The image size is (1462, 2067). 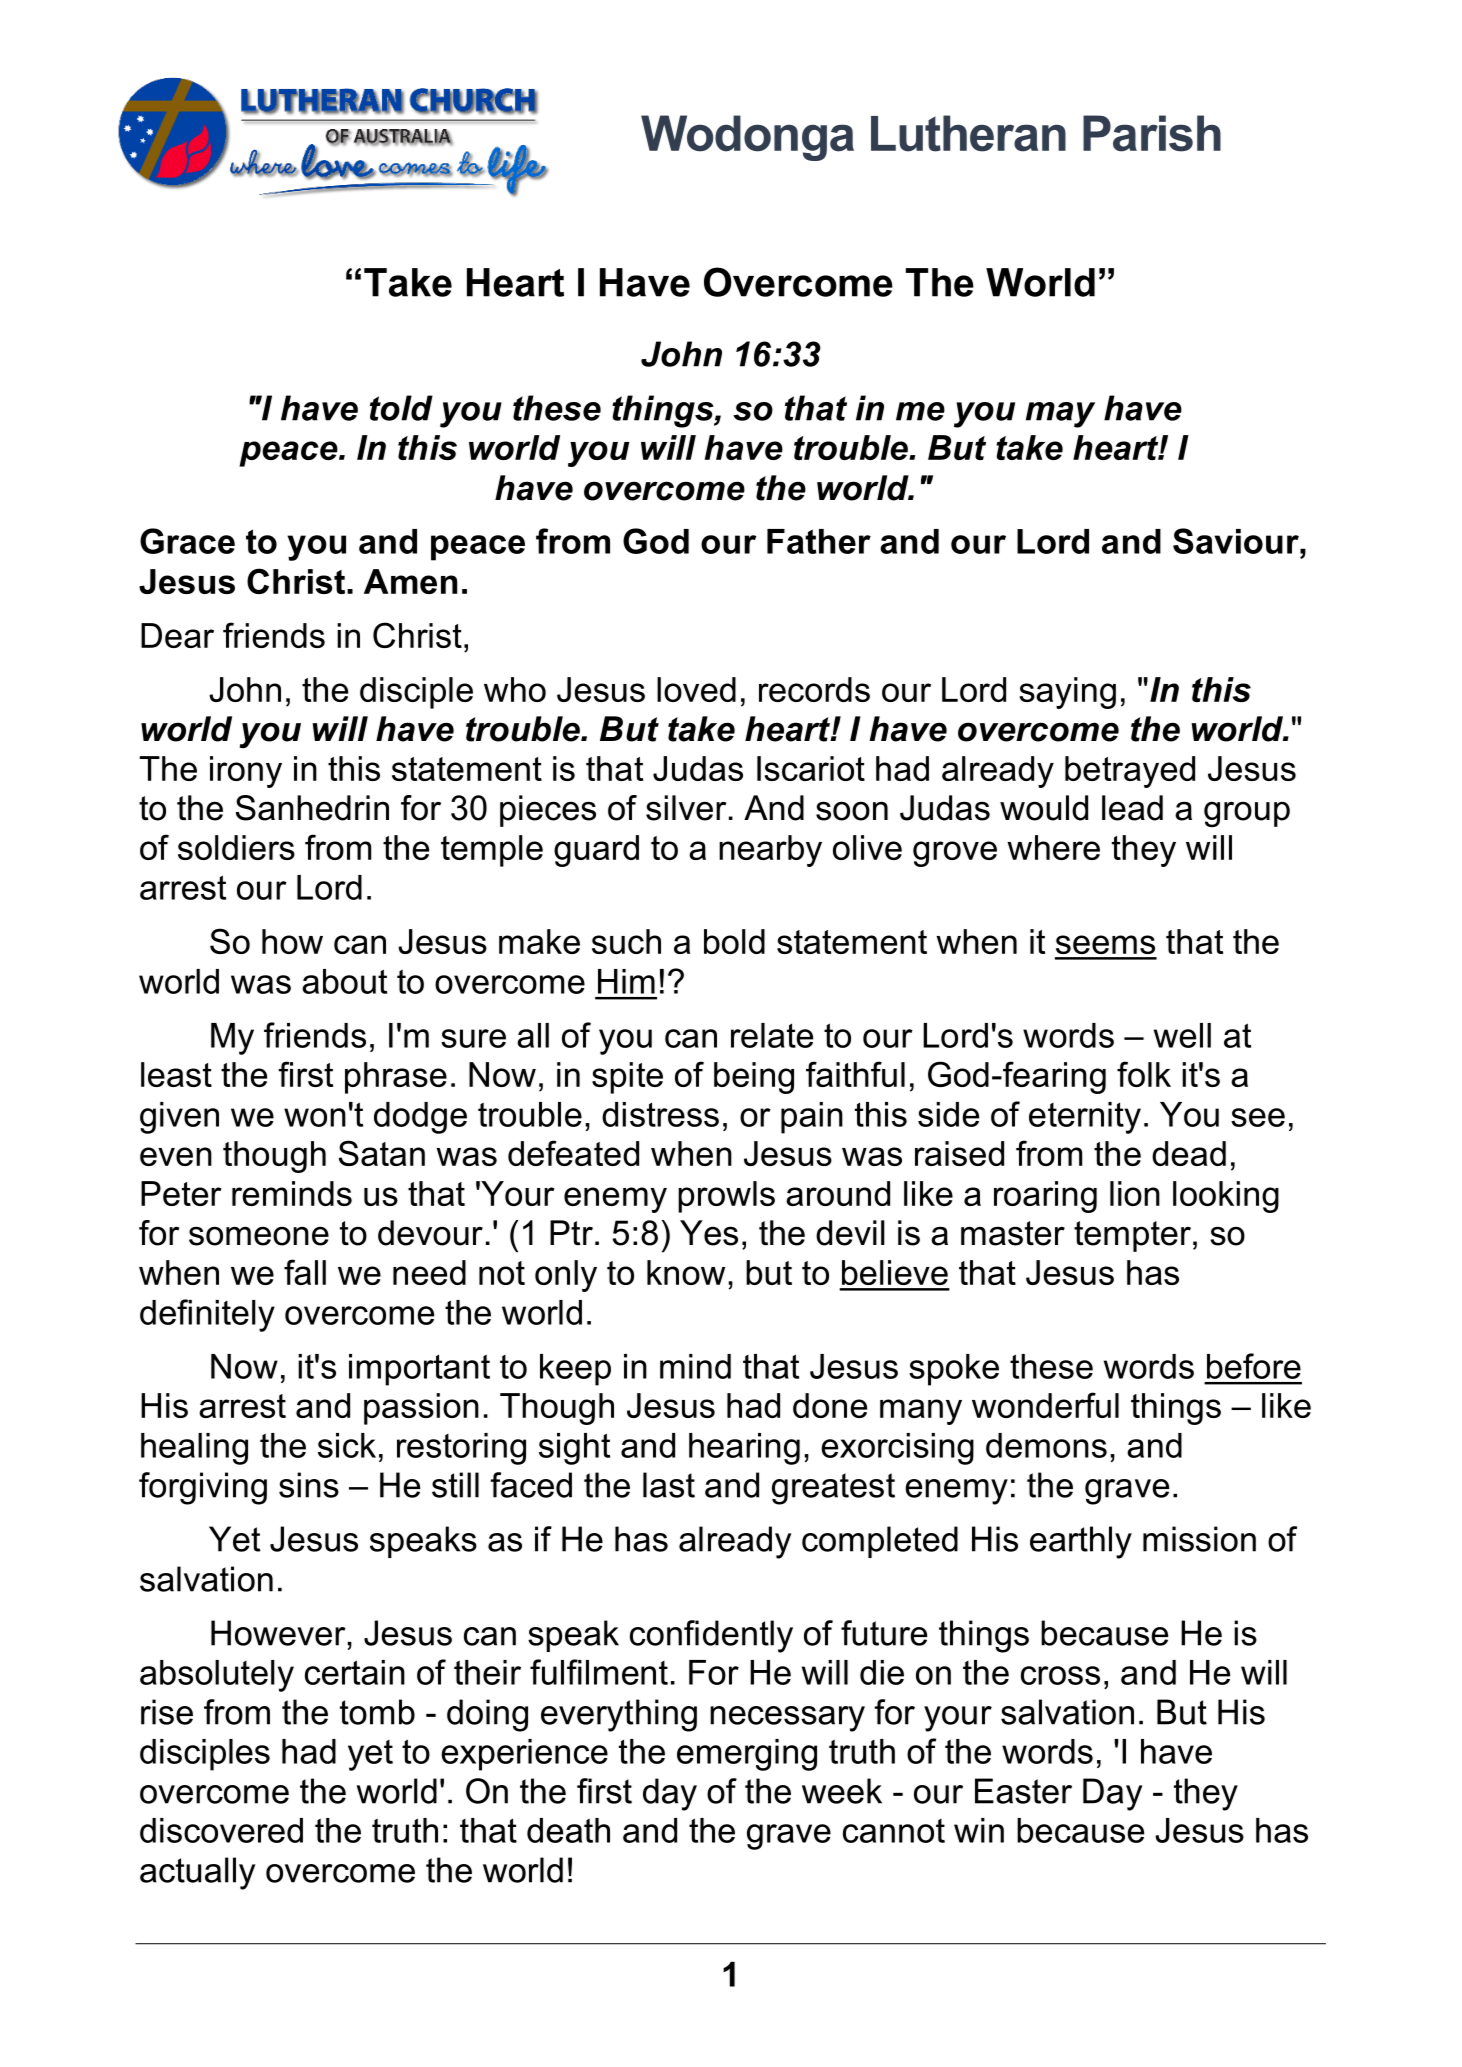 I want to click on relate, so click(x=772, y=1035).
